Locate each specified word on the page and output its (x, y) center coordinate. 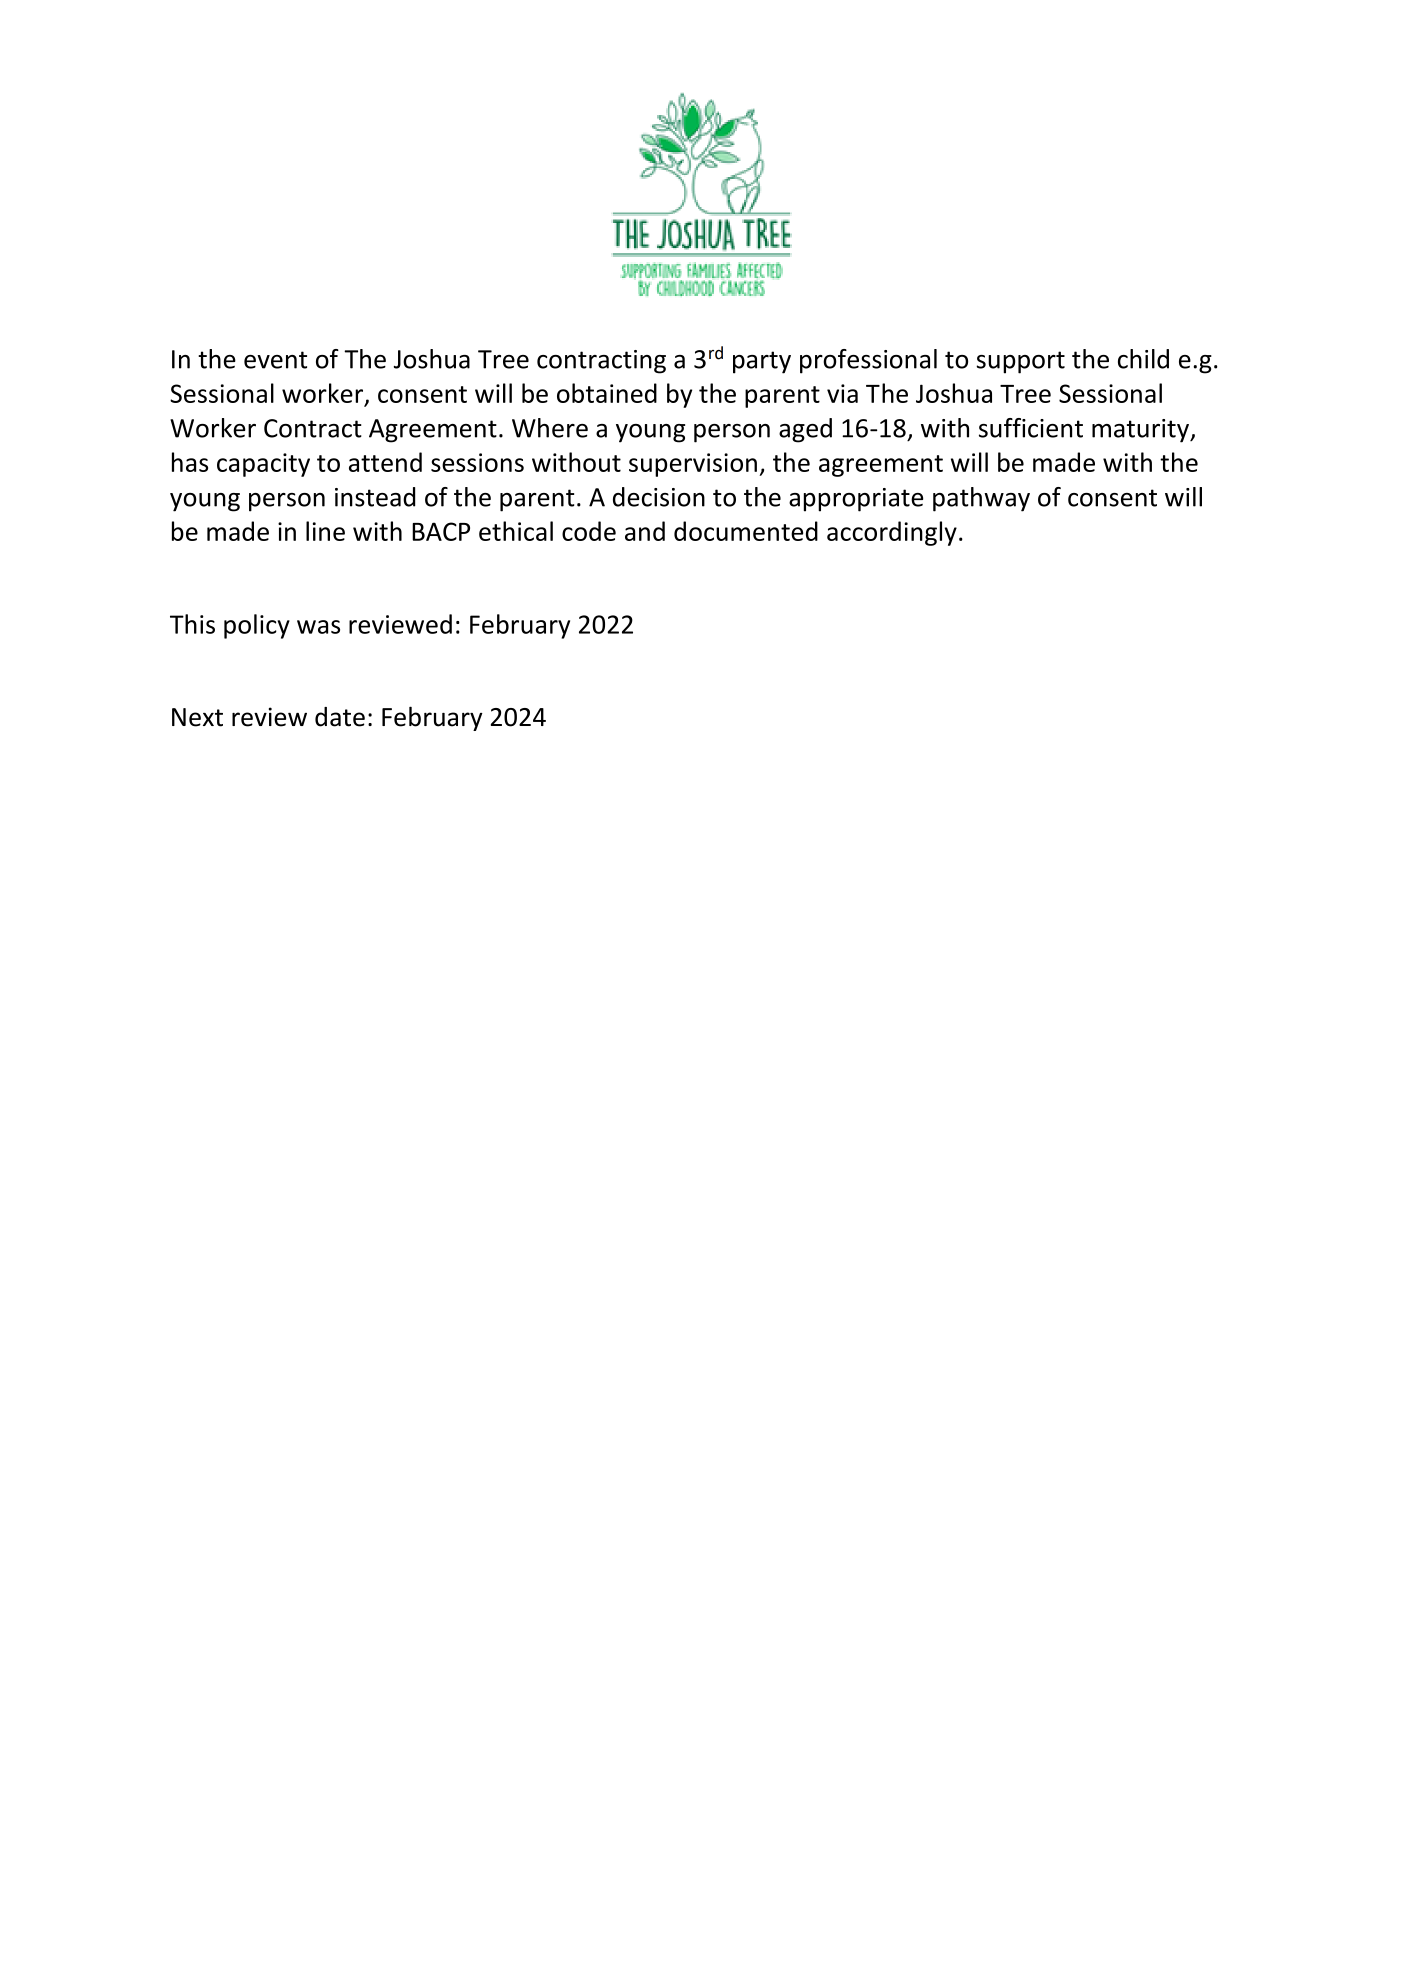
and (645, 531)
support (1020, 362)
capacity (263, 465)
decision (659, 497)
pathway (981, 499)
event (275, 360)
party (762, 362)
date (340, 717)
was (318, 627)
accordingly (892, 533)
